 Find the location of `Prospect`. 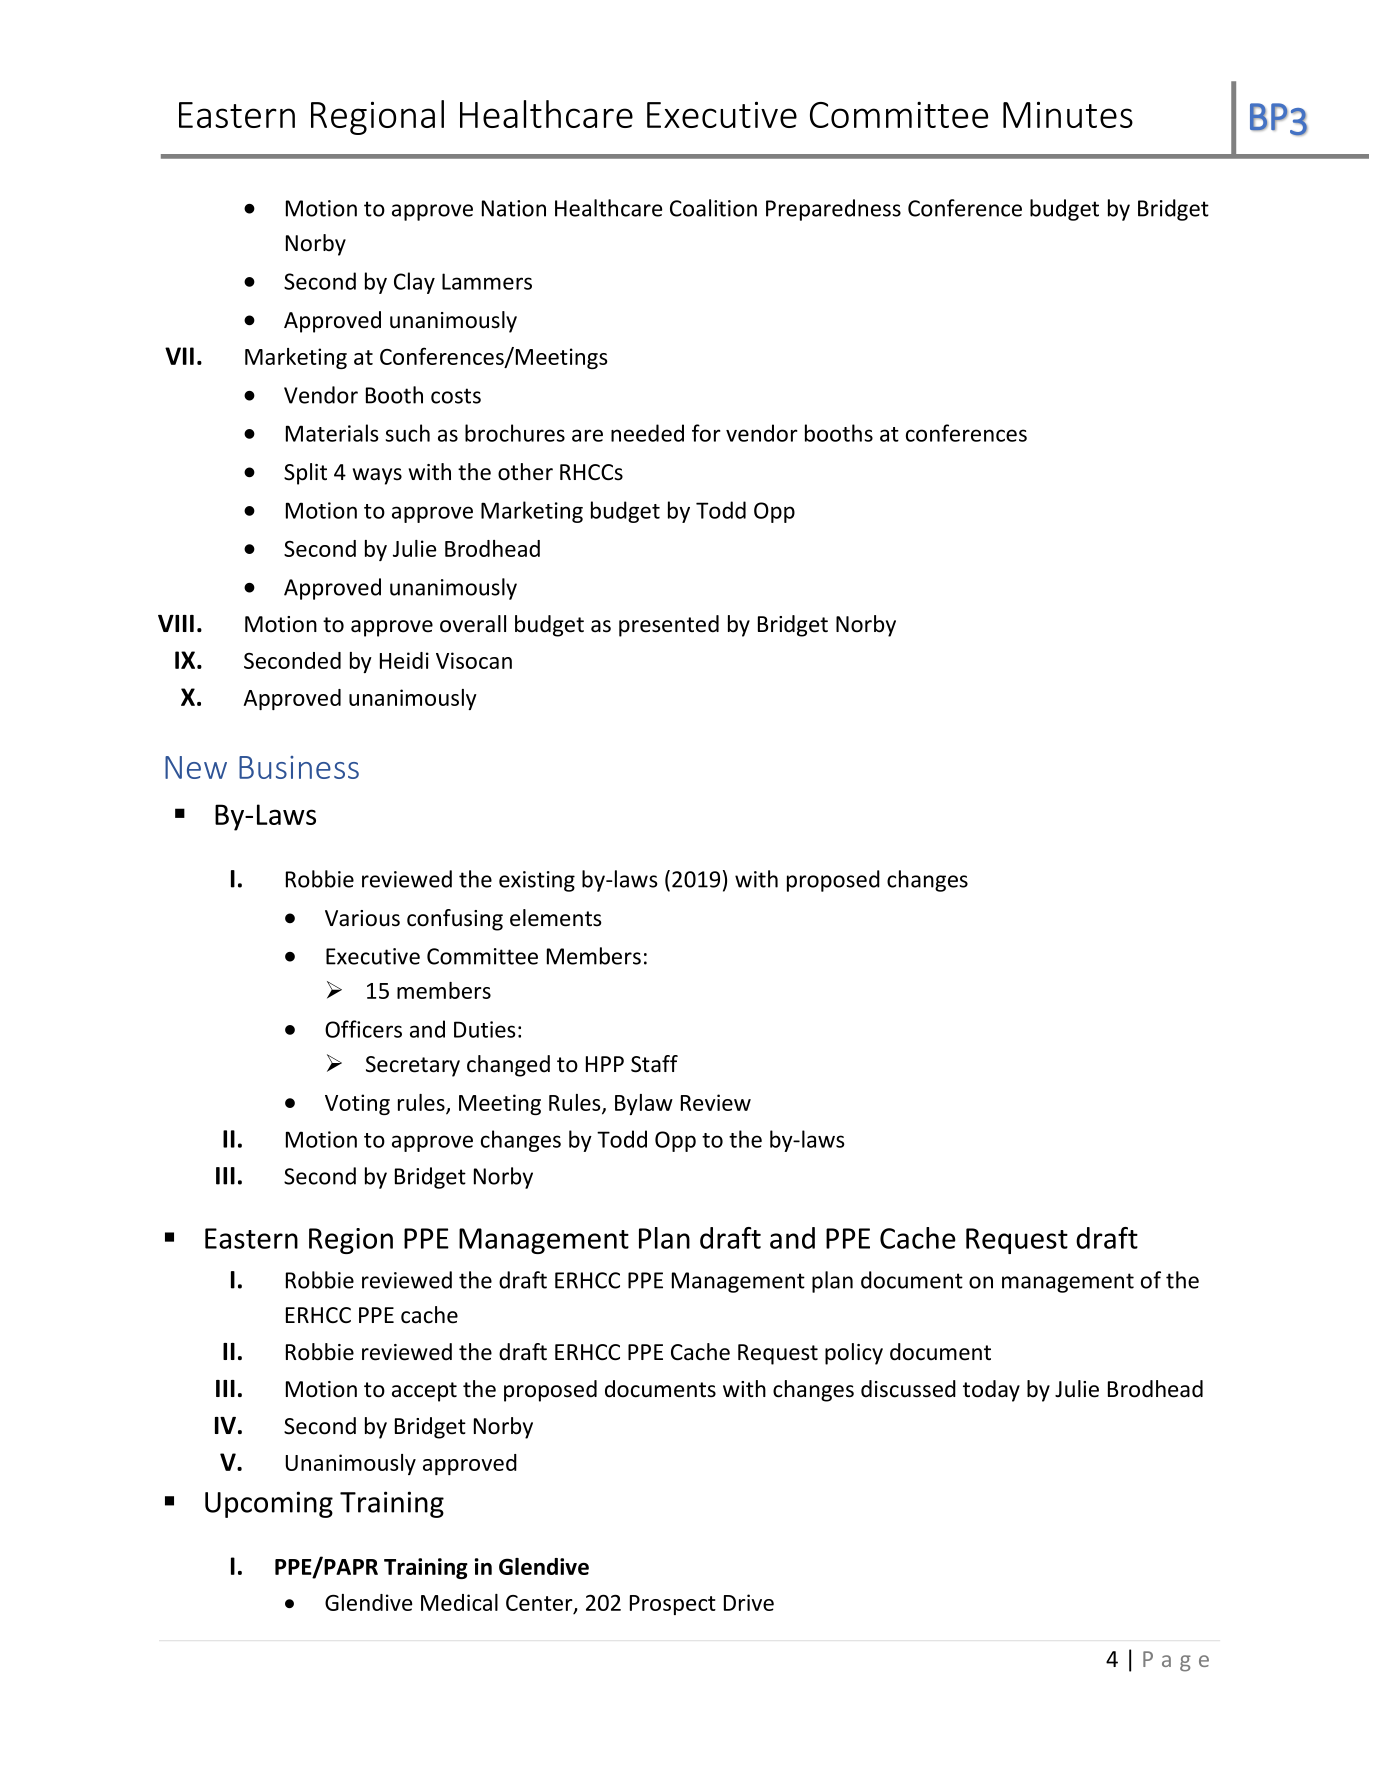

Prospect is located at coordinates (673, 1605).
